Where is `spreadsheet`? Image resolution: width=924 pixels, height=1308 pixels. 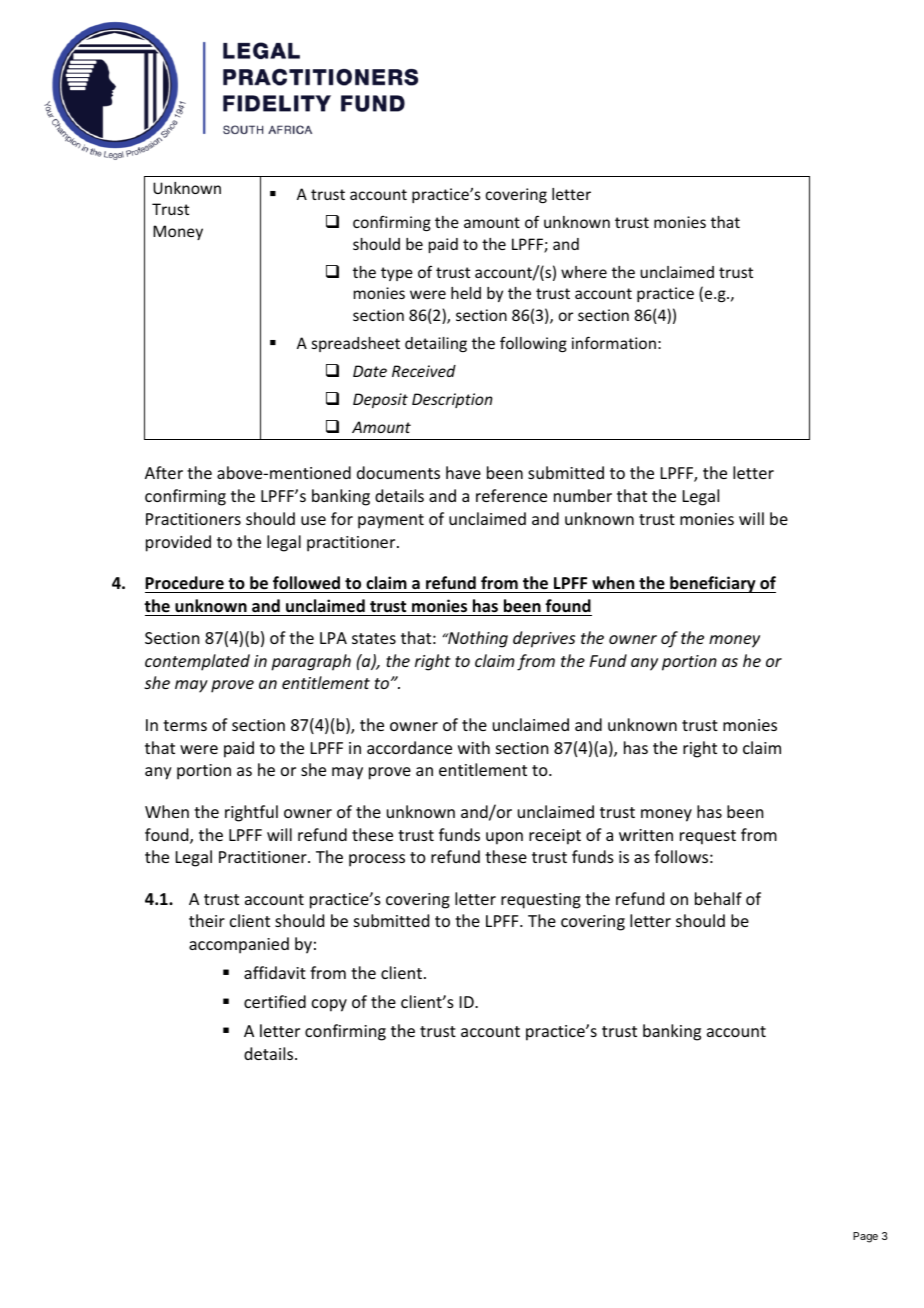 spreadsheet is located at coordinates (356, 344).
